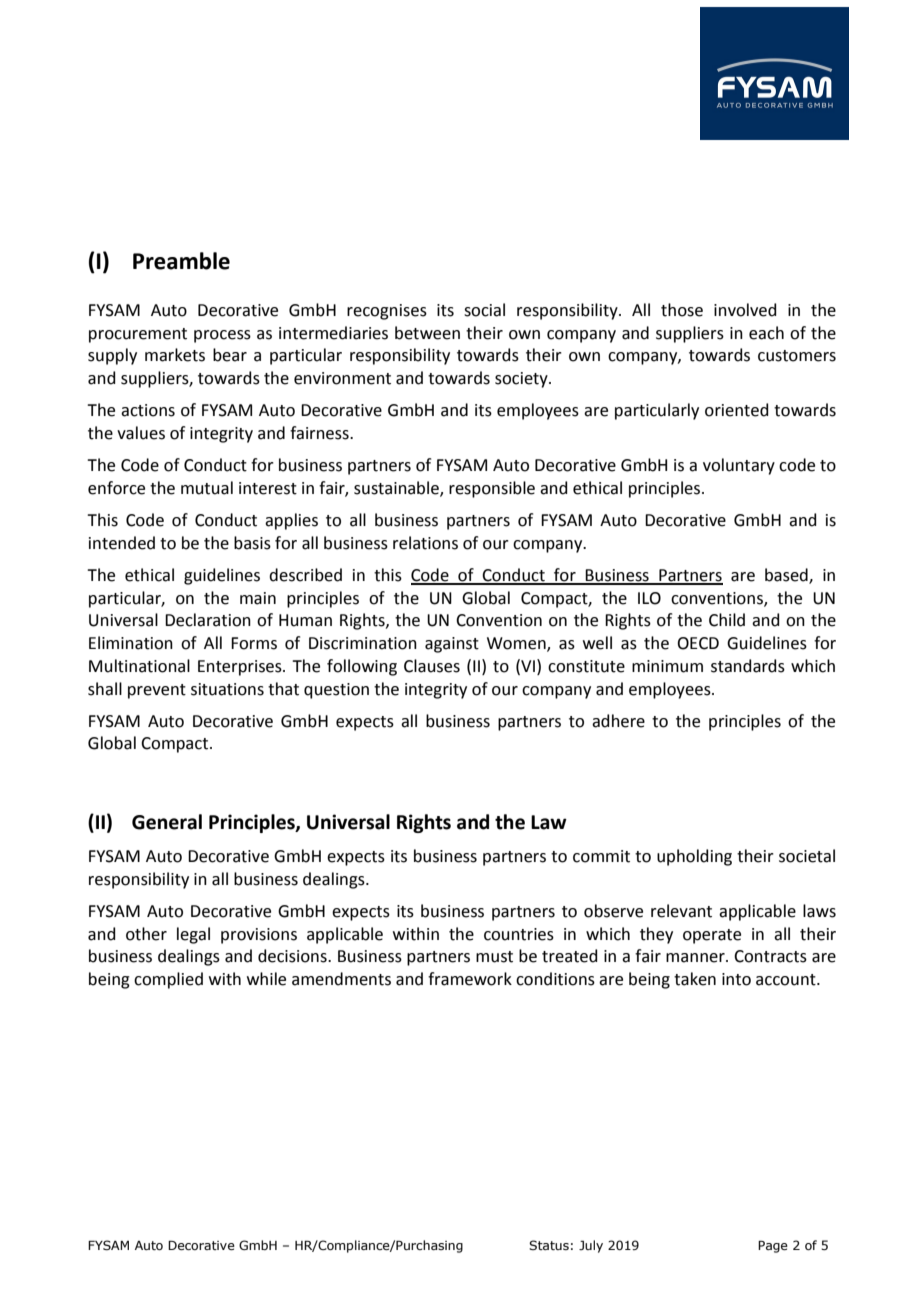  What do you see at coordinates (181, 261) in the screenshot?
I see `Preamble` at bounding box center [181, 261].
